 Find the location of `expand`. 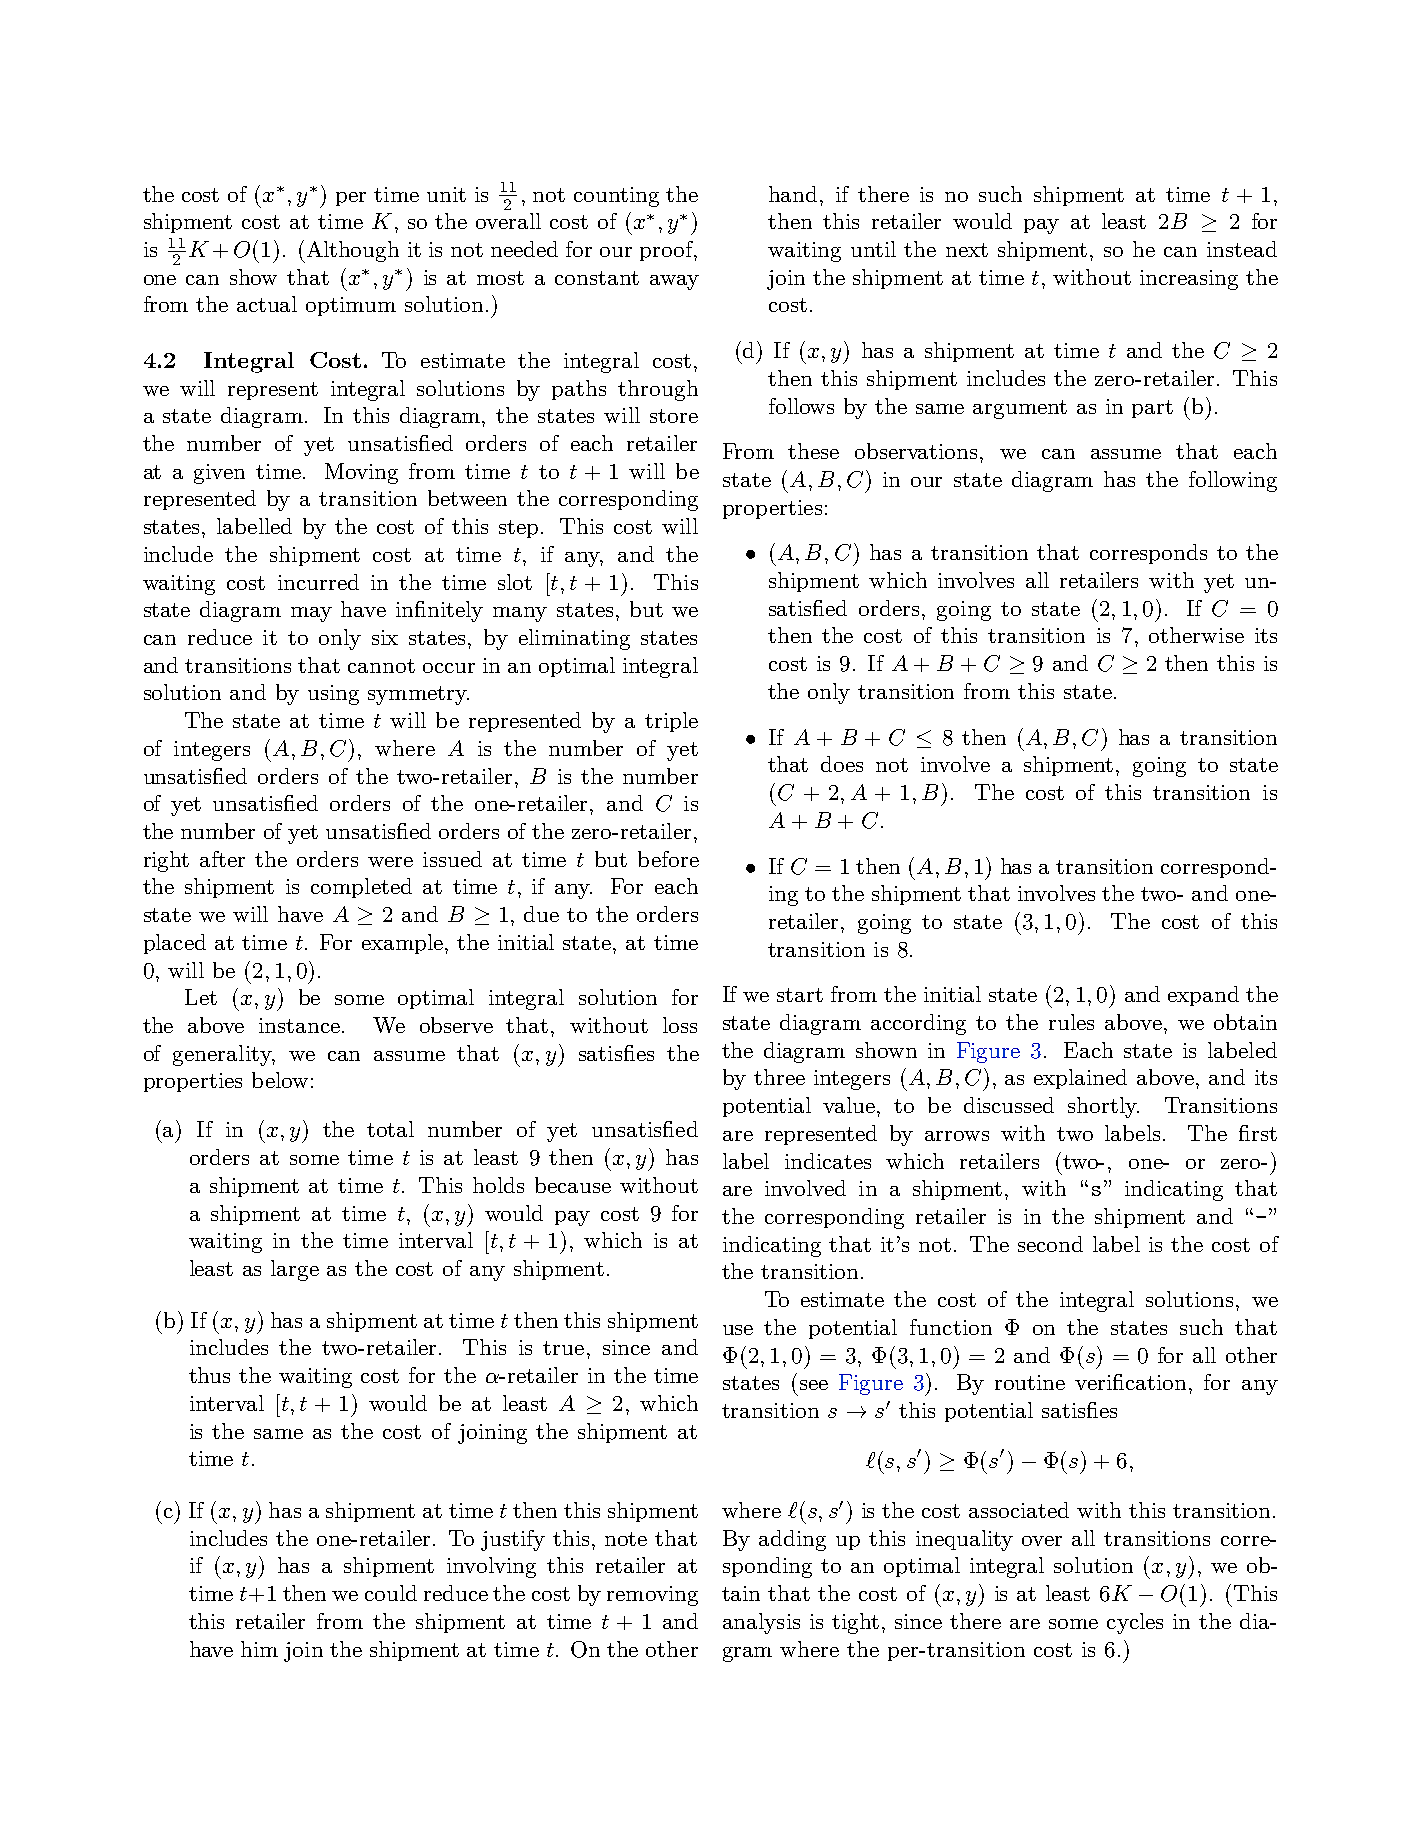

expand is located at coordinates (1203, 996).
